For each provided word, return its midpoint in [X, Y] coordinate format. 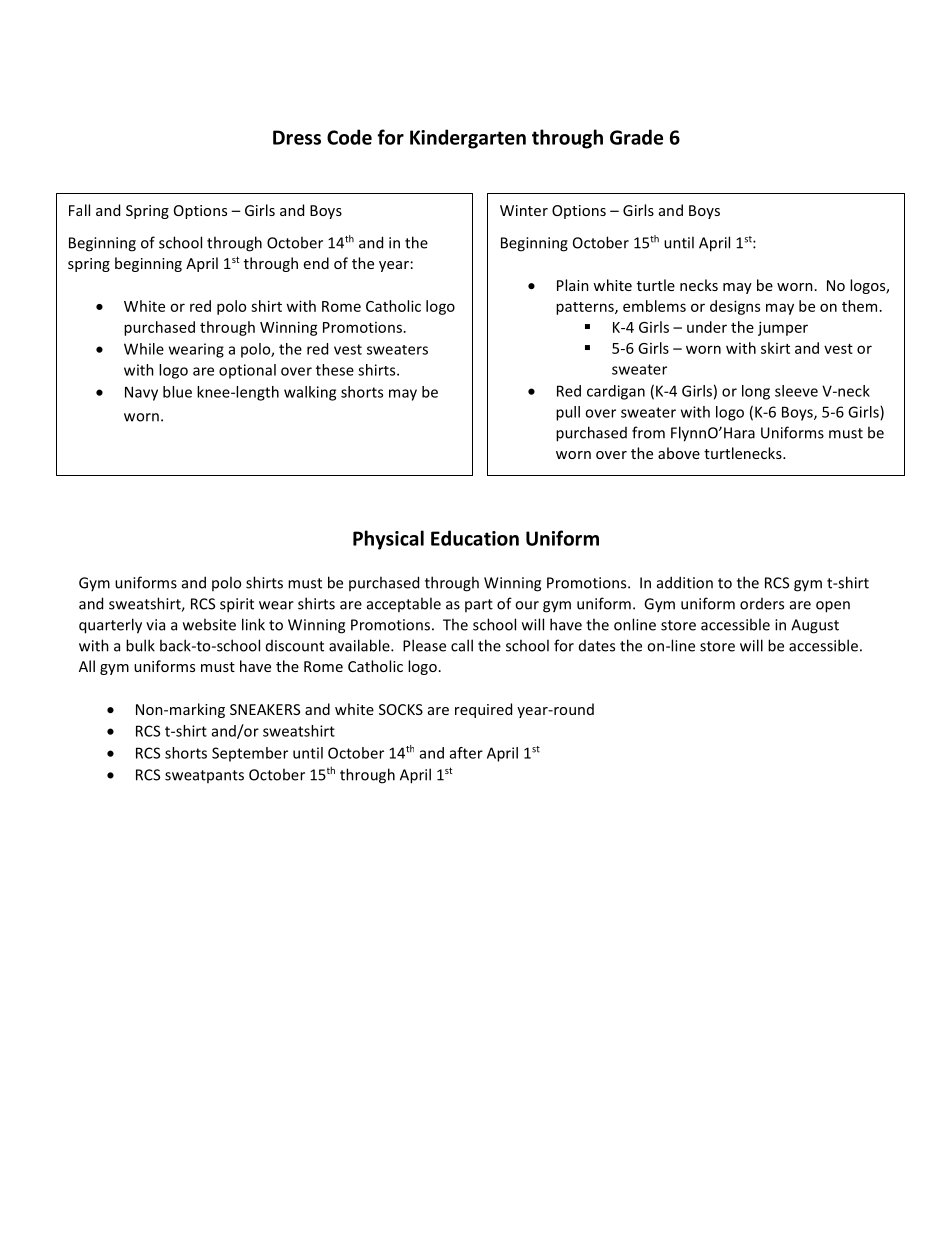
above [679, 453]
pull [568, 413]
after [466, 753]
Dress [297, 137]
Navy [141, 393]
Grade [636, 137]
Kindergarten [468, 139]
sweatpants [204, 776]
